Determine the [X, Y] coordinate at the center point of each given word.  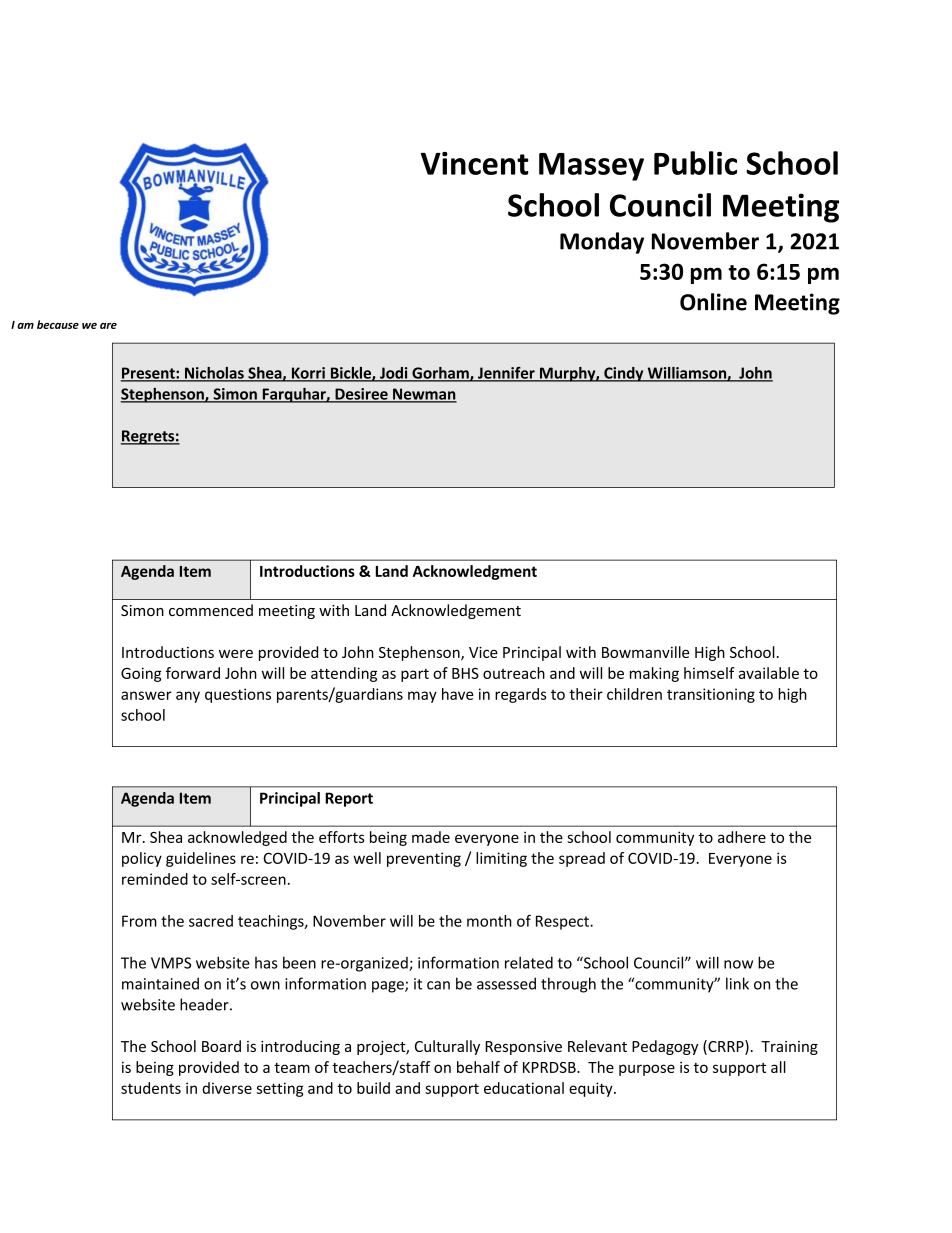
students [151, 1088]
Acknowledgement [456, 611]
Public [695, 163]
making [654, 674]
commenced [211, 610]
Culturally [447, 1047]
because [58, 324]
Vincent [475, 163]
